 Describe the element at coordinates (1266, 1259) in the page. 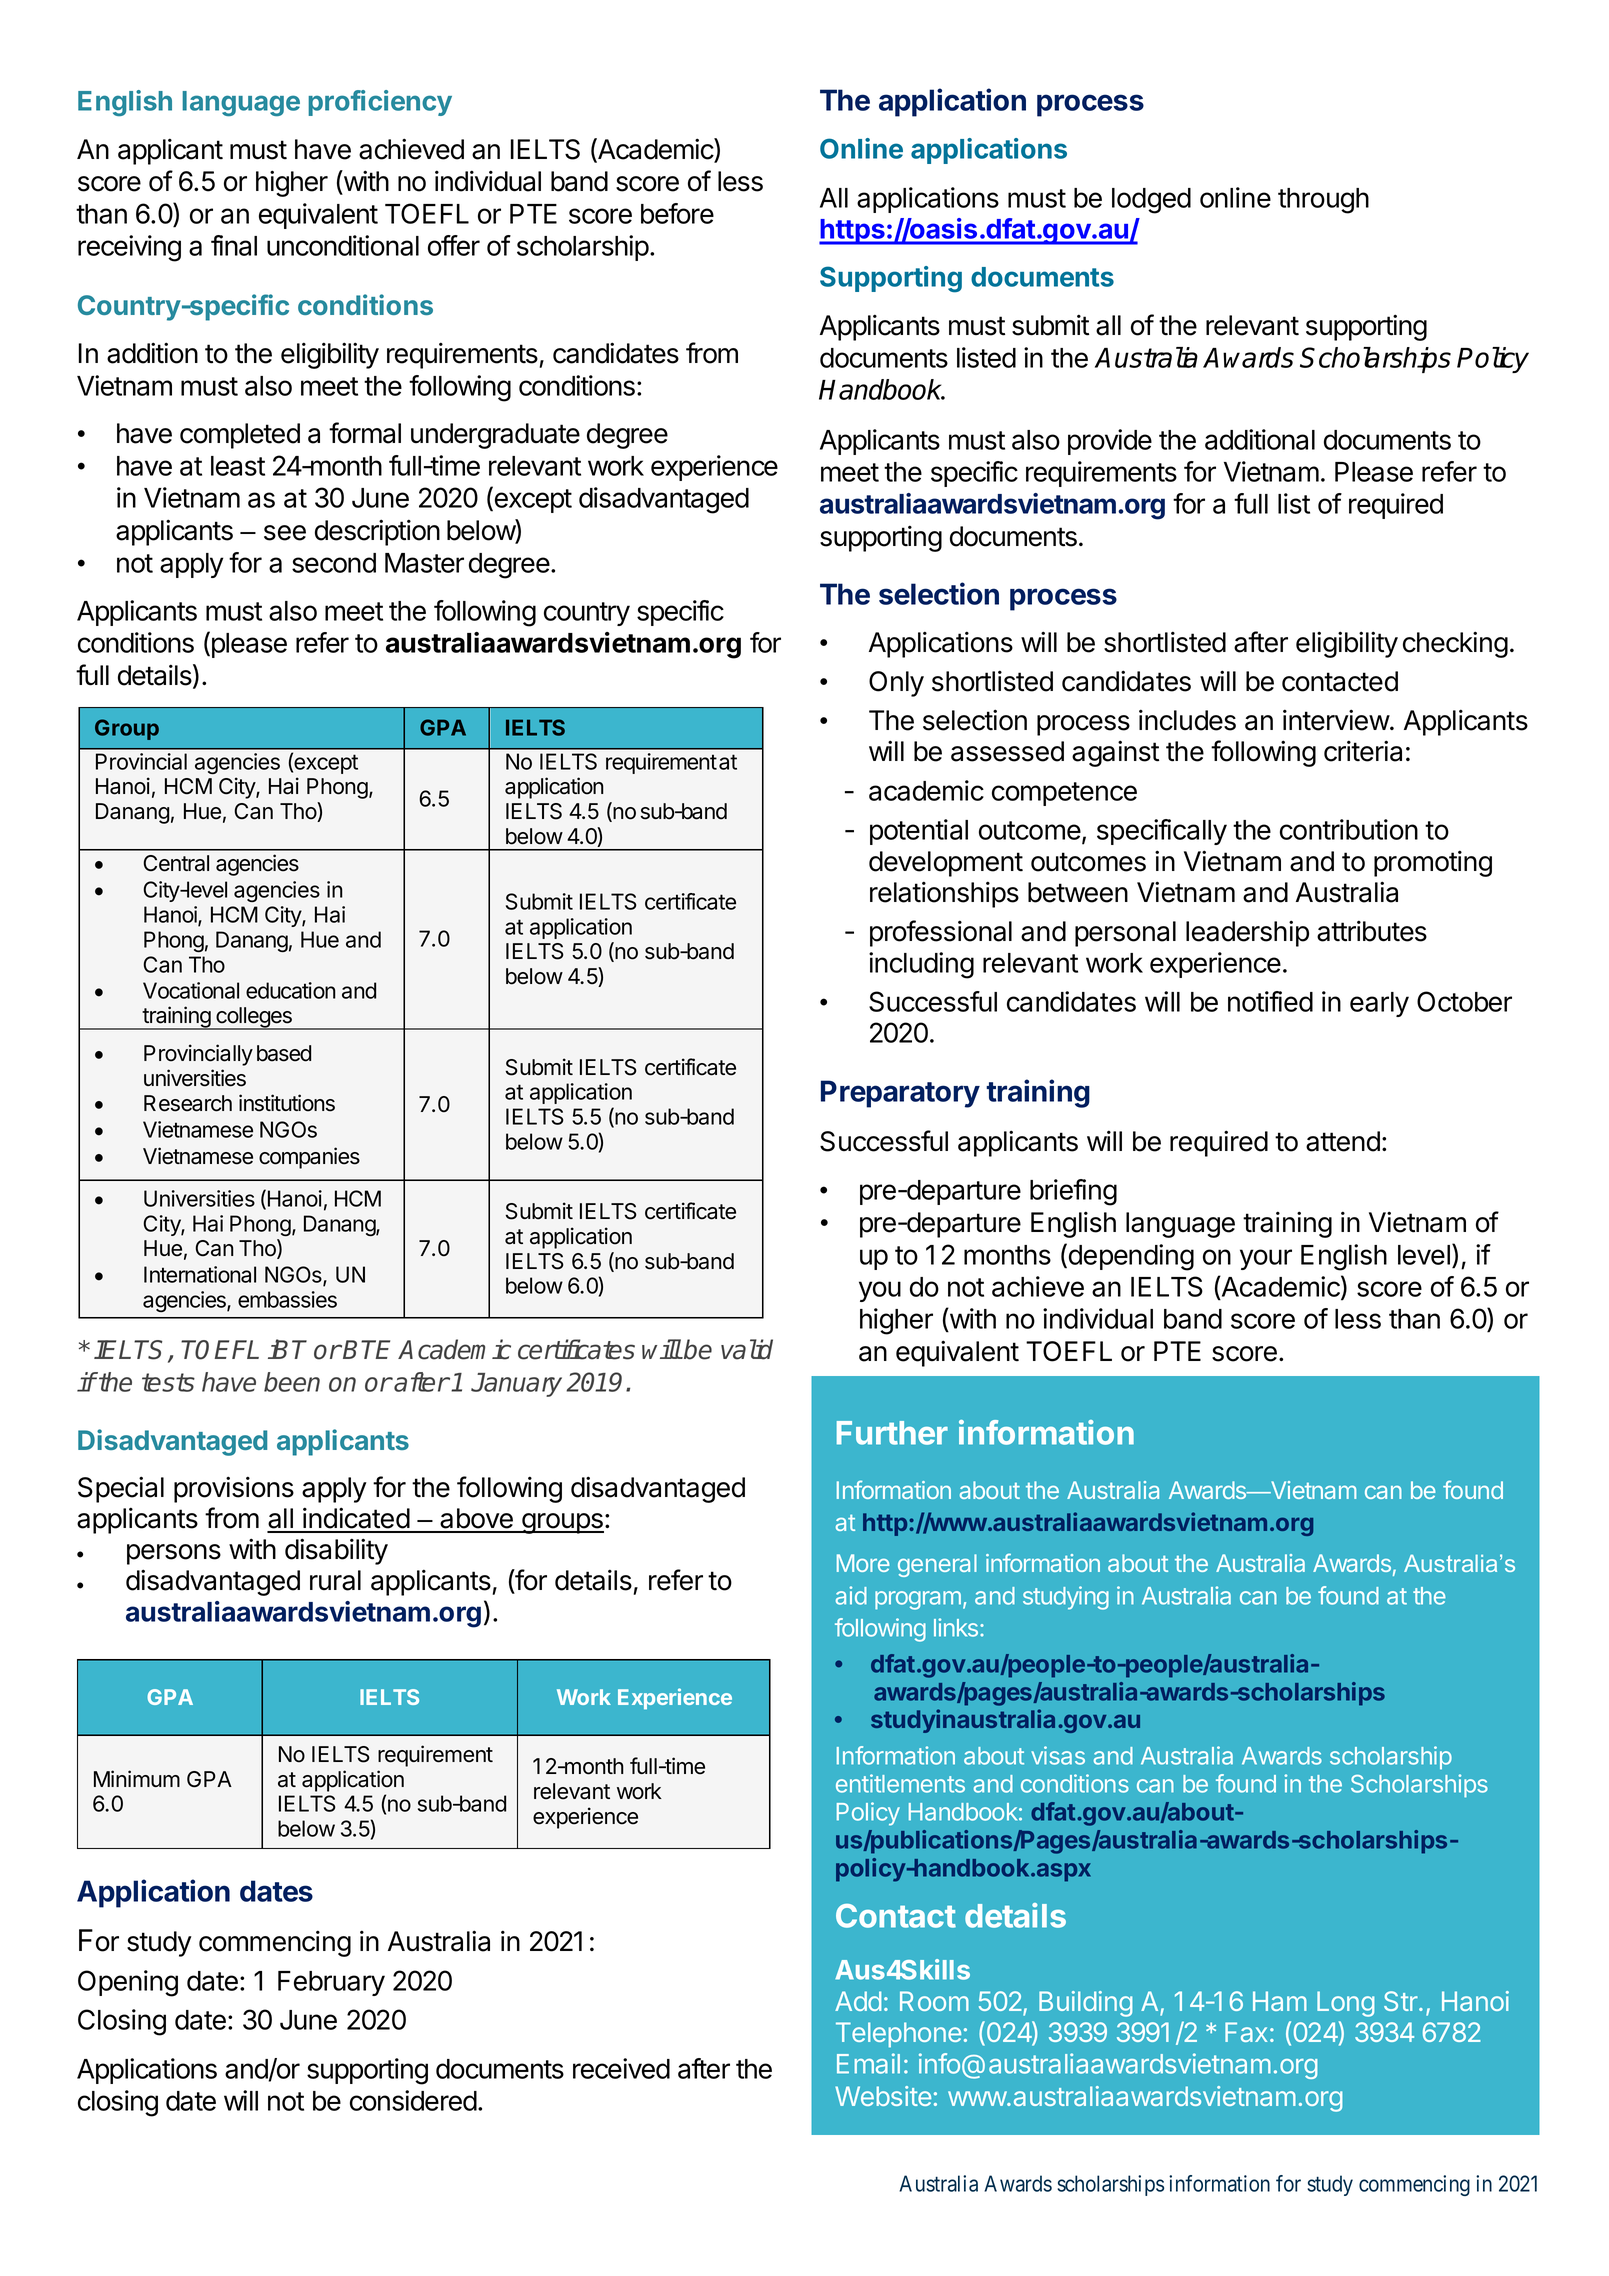

I see `your` at that location.
